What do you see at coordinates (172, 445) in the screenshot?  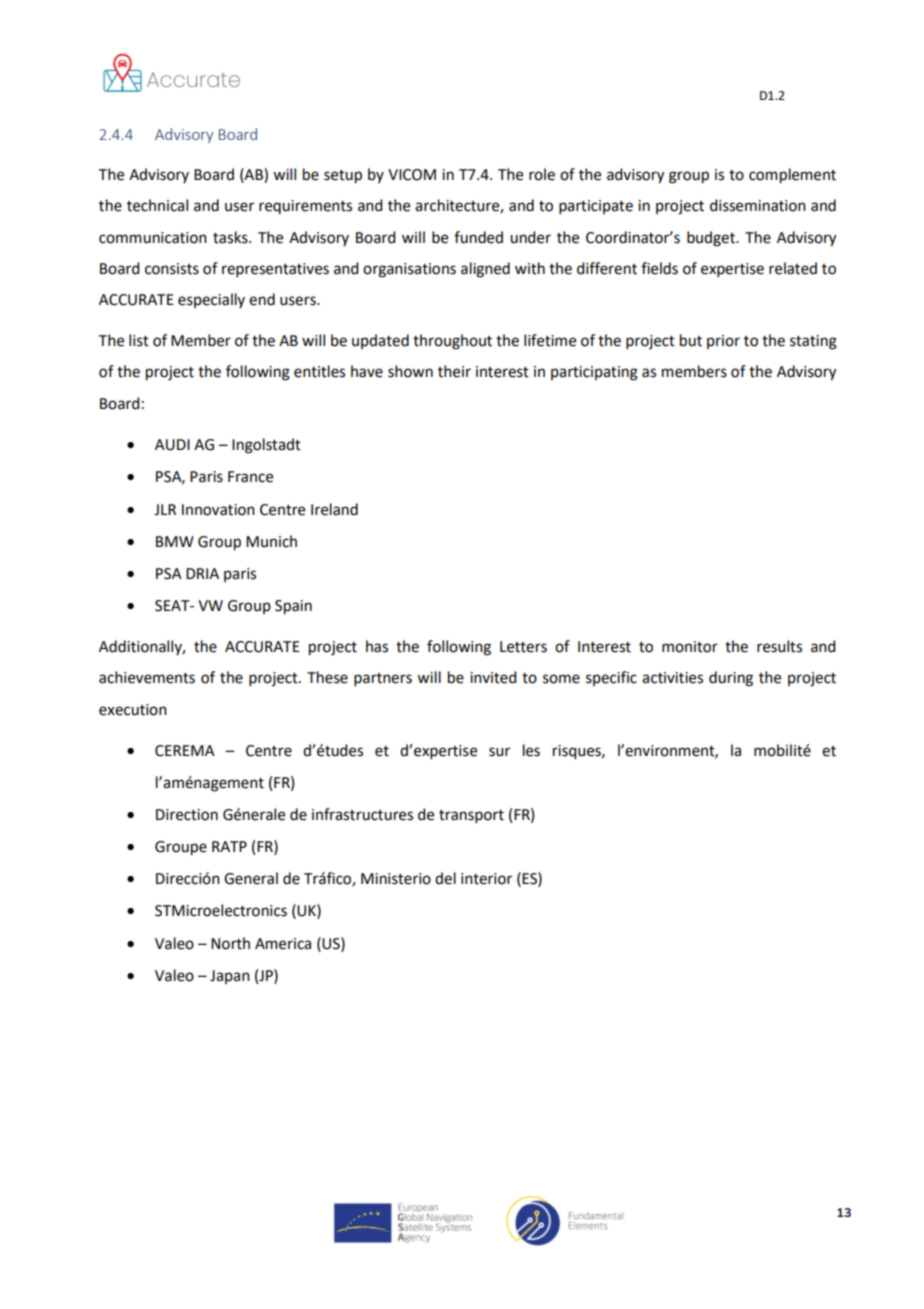 I see `AUDI` at bounding box center [172, 445].
